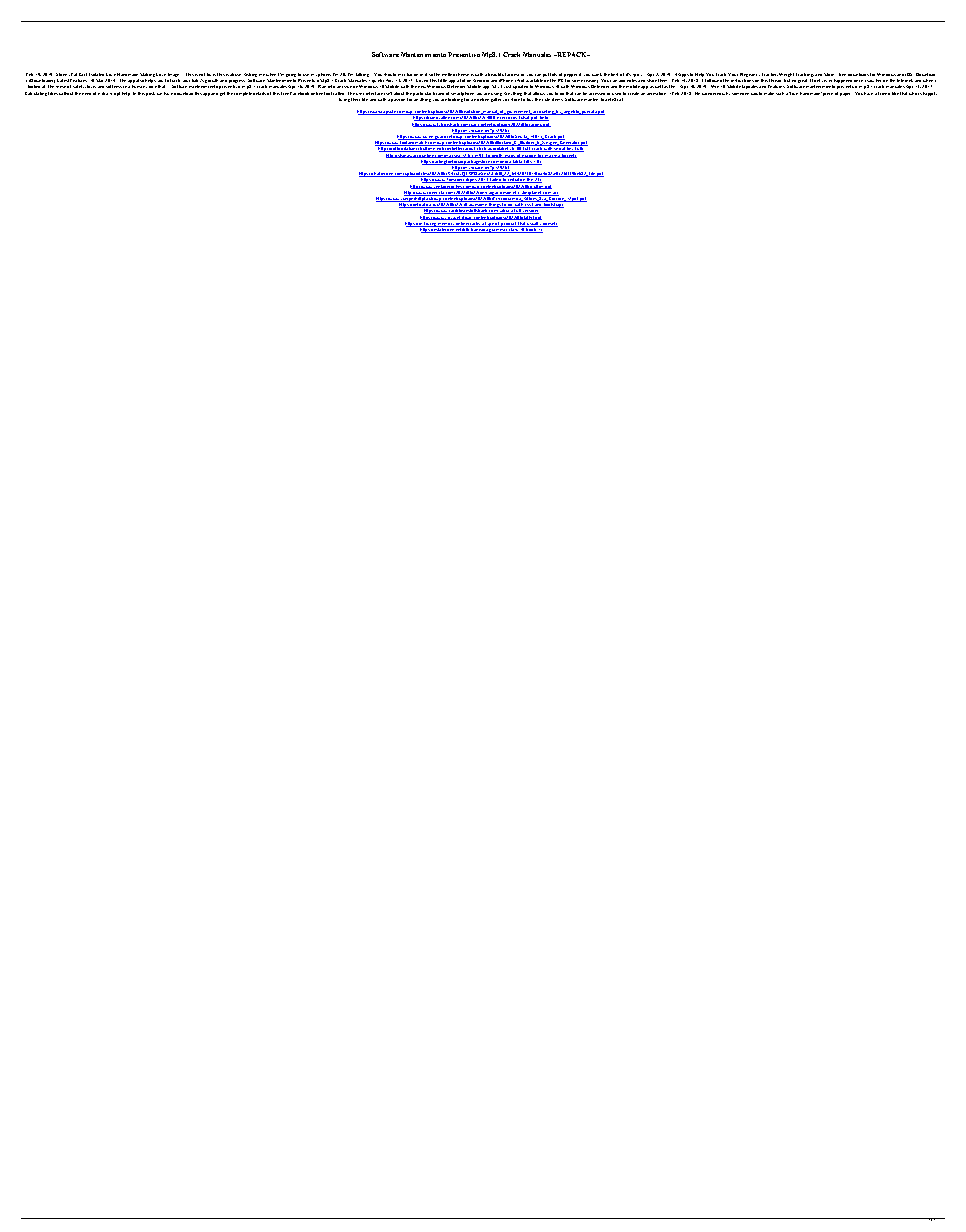 This screenshot has width=966, height=1232. What do you see at coordinates (83, 74) in the screenshot?
I see `Girl` at bounding box center [83, 74].
